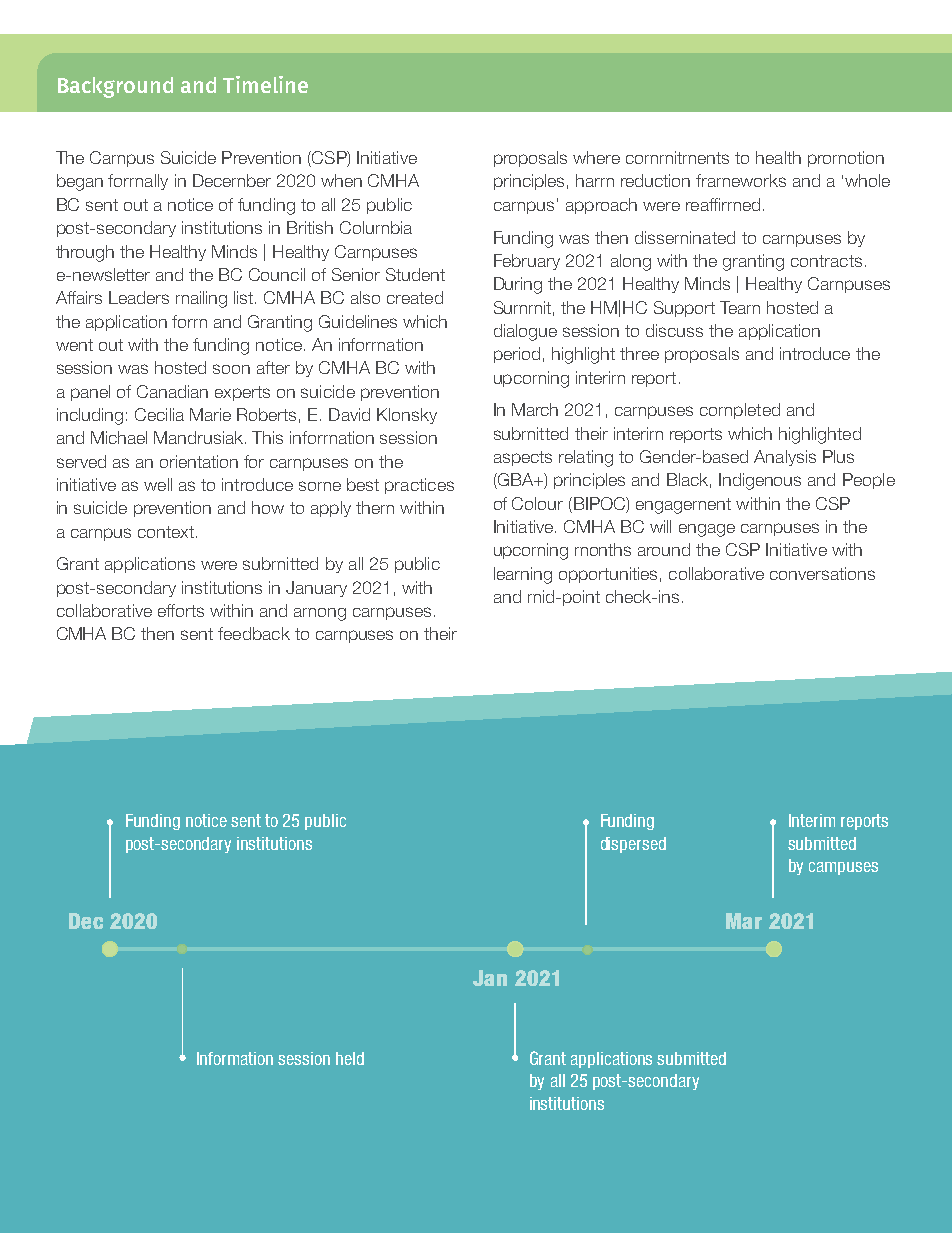  I want to click on promotion, so click(846, 159).
